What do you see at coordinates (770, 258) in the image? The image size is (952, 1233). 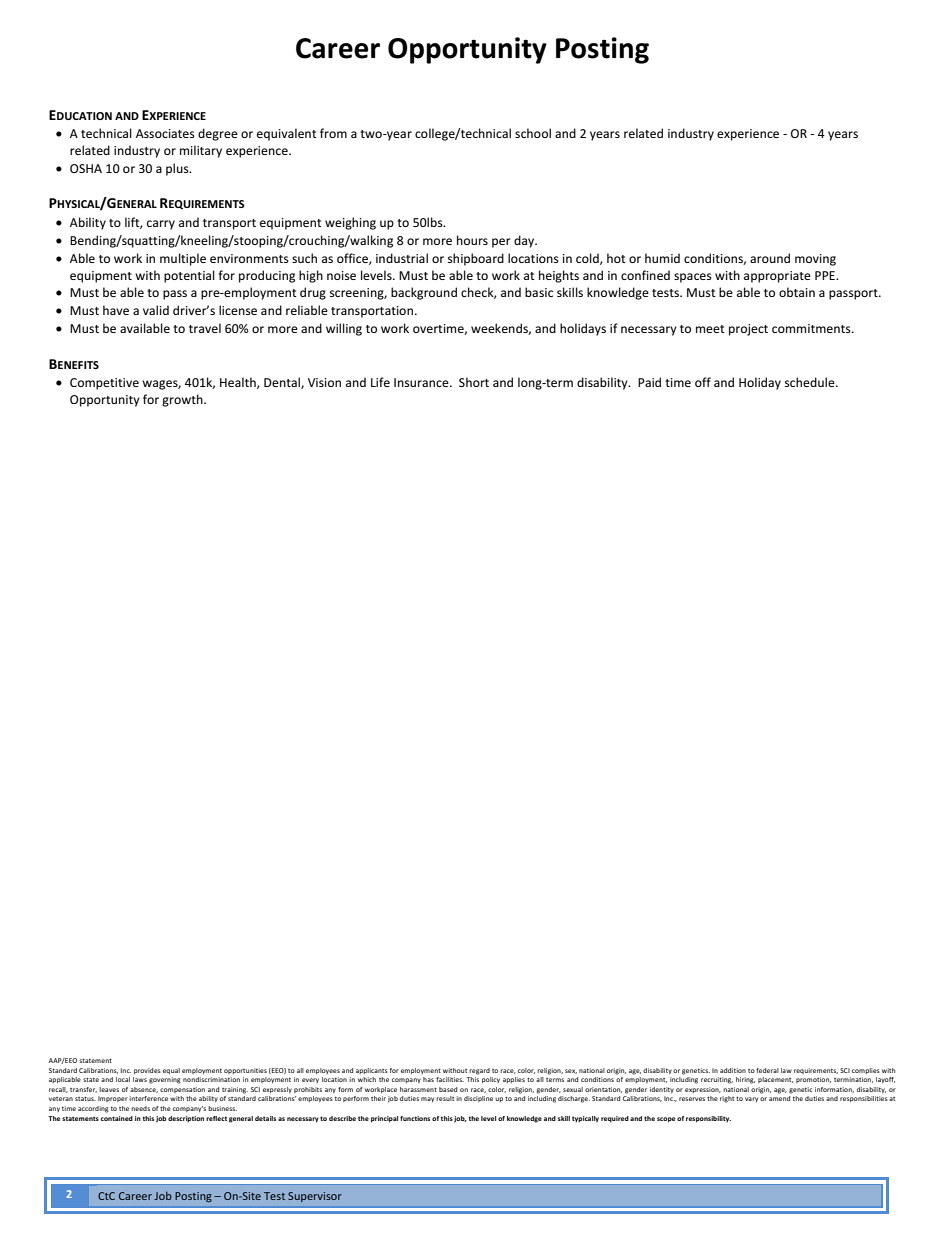 I see `around` at bounding box center [770, 258].
